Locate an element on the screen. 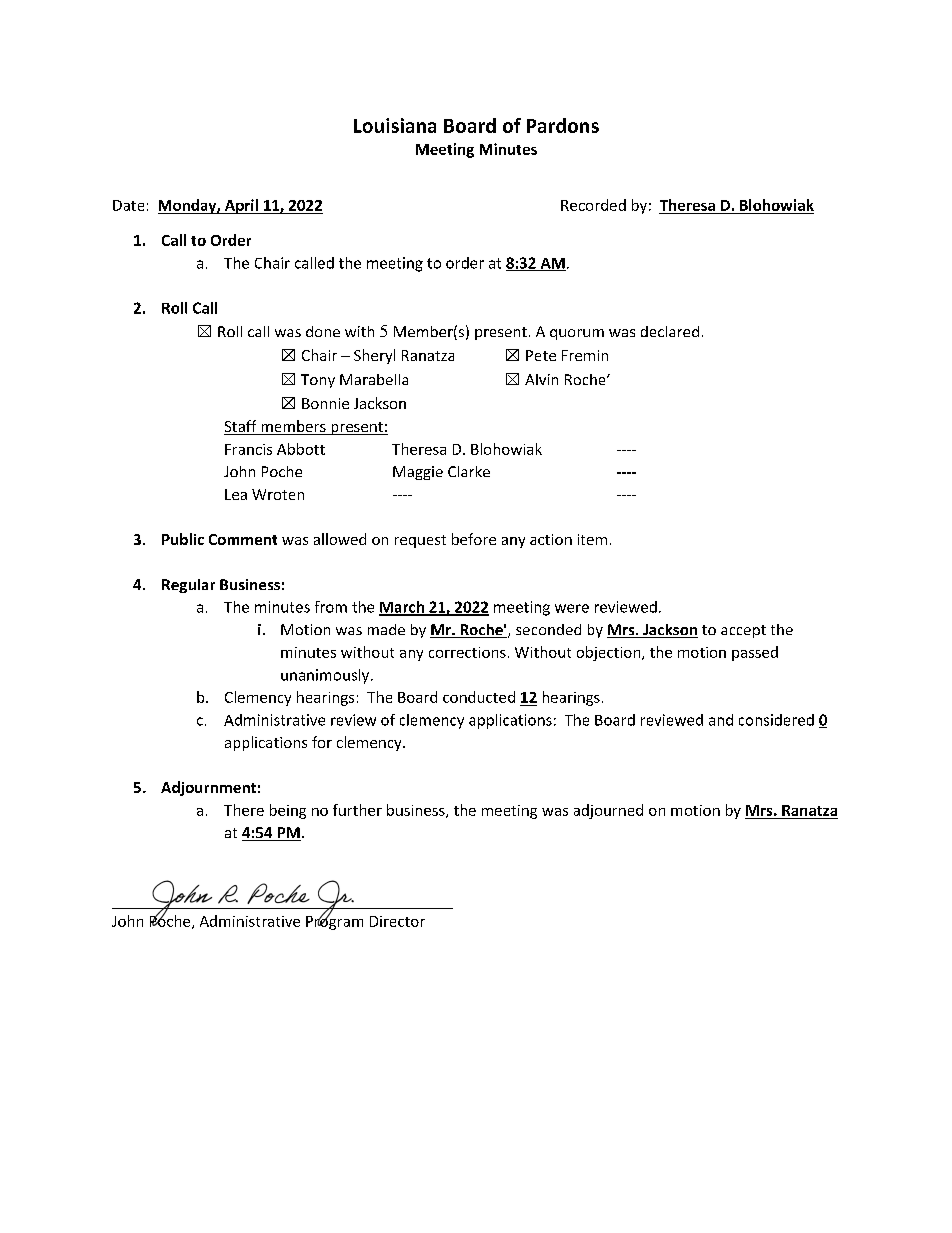 This screenshot has height=1233, width=952. Program is located at coordinates (334, 921).
